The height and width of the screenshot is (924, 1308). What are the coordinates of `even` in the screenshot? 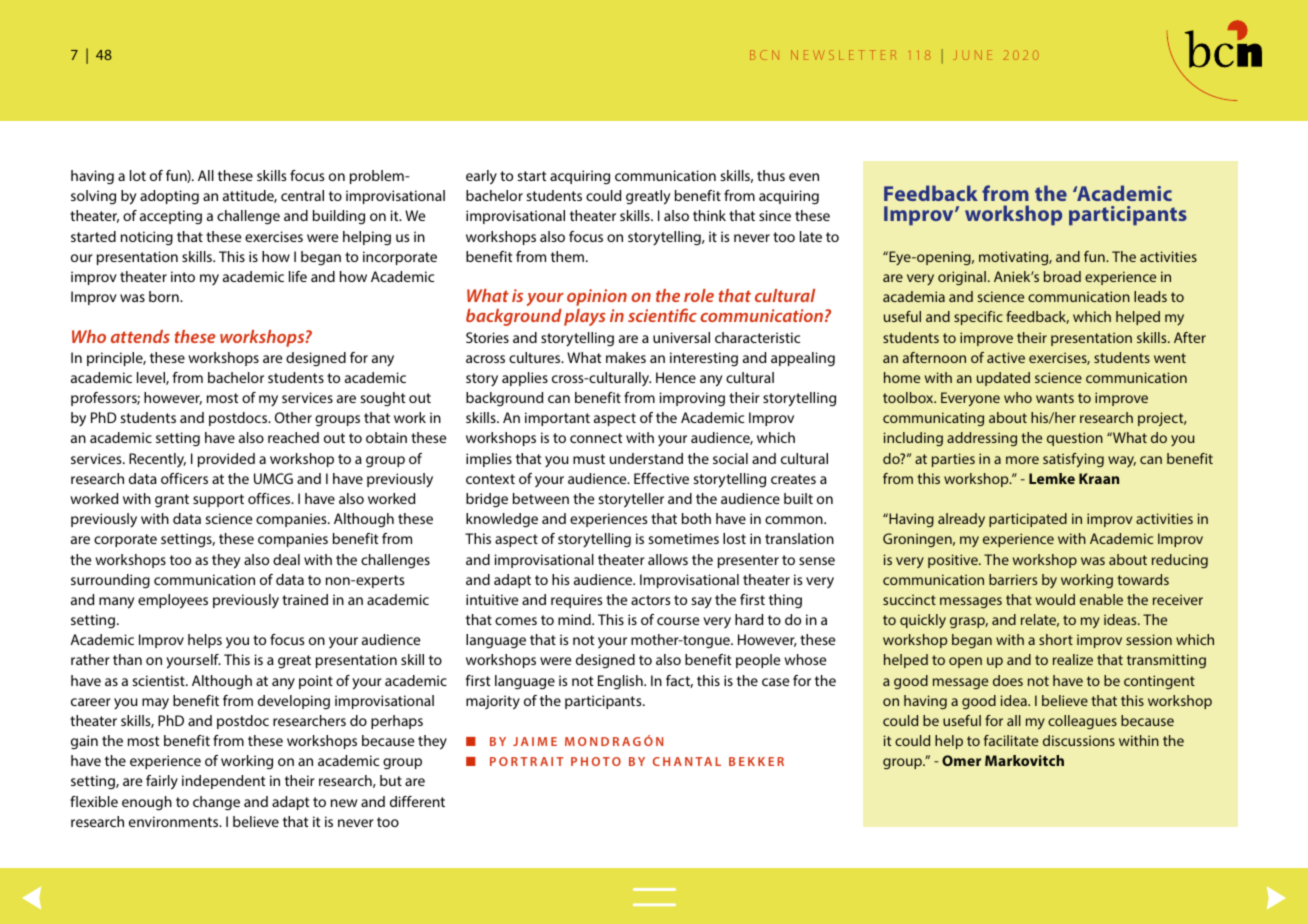 It's located at (804, 177).
